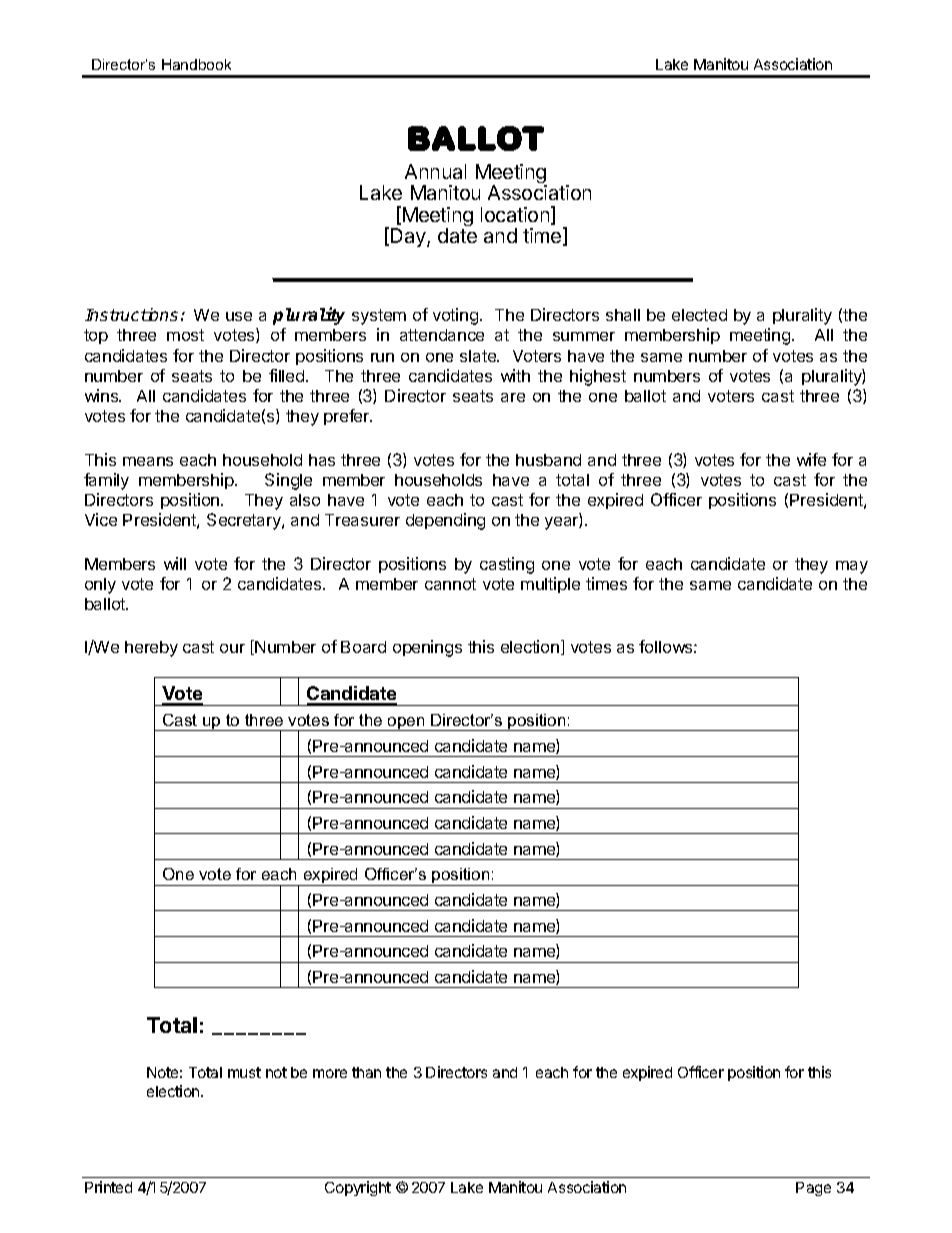  Describe the element at coordinates (699, 315) in the screenshot. I see `elected` at that location.
